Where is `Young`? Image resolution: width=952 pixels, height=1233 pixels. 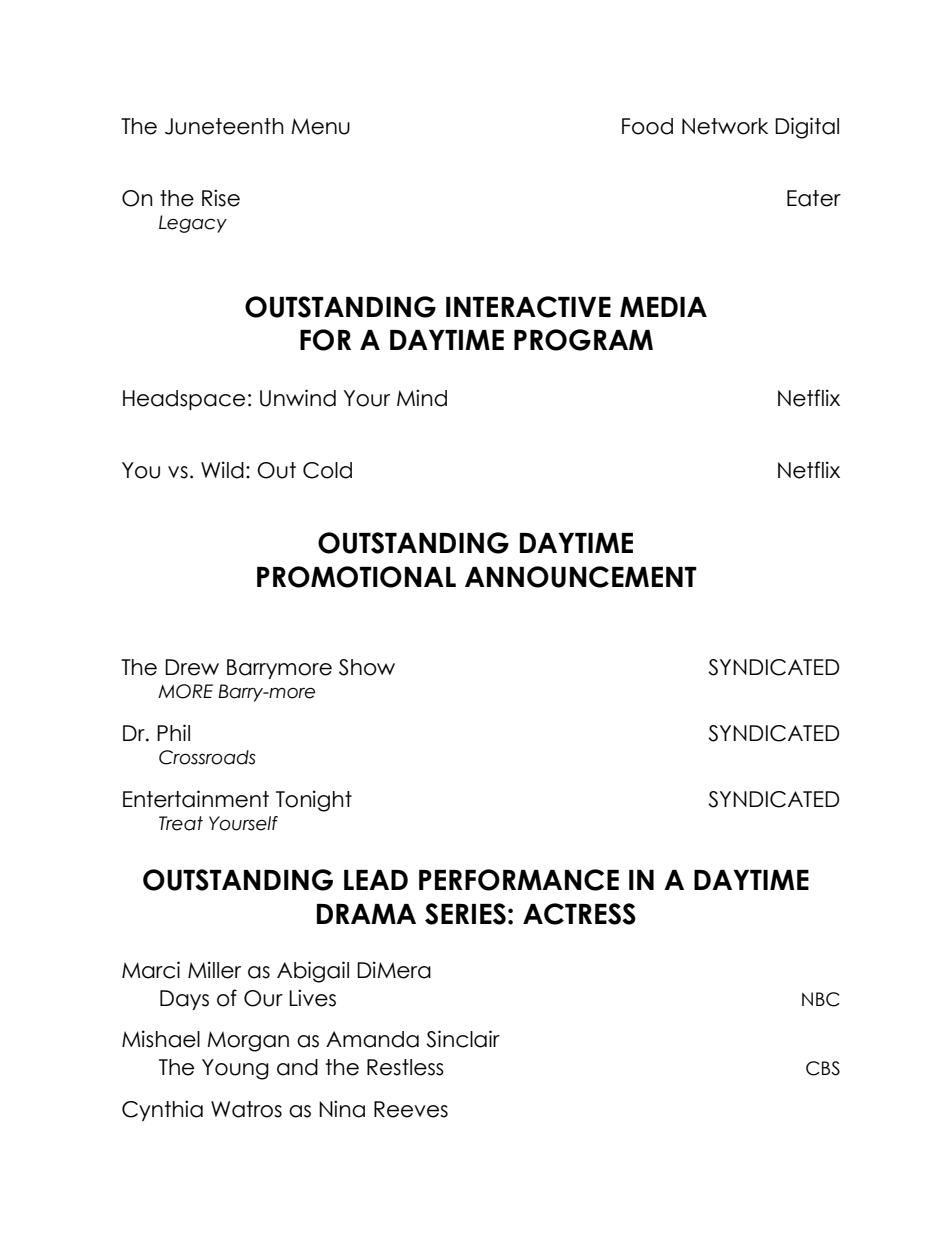 Young is located at coordinates (235, 1069).
